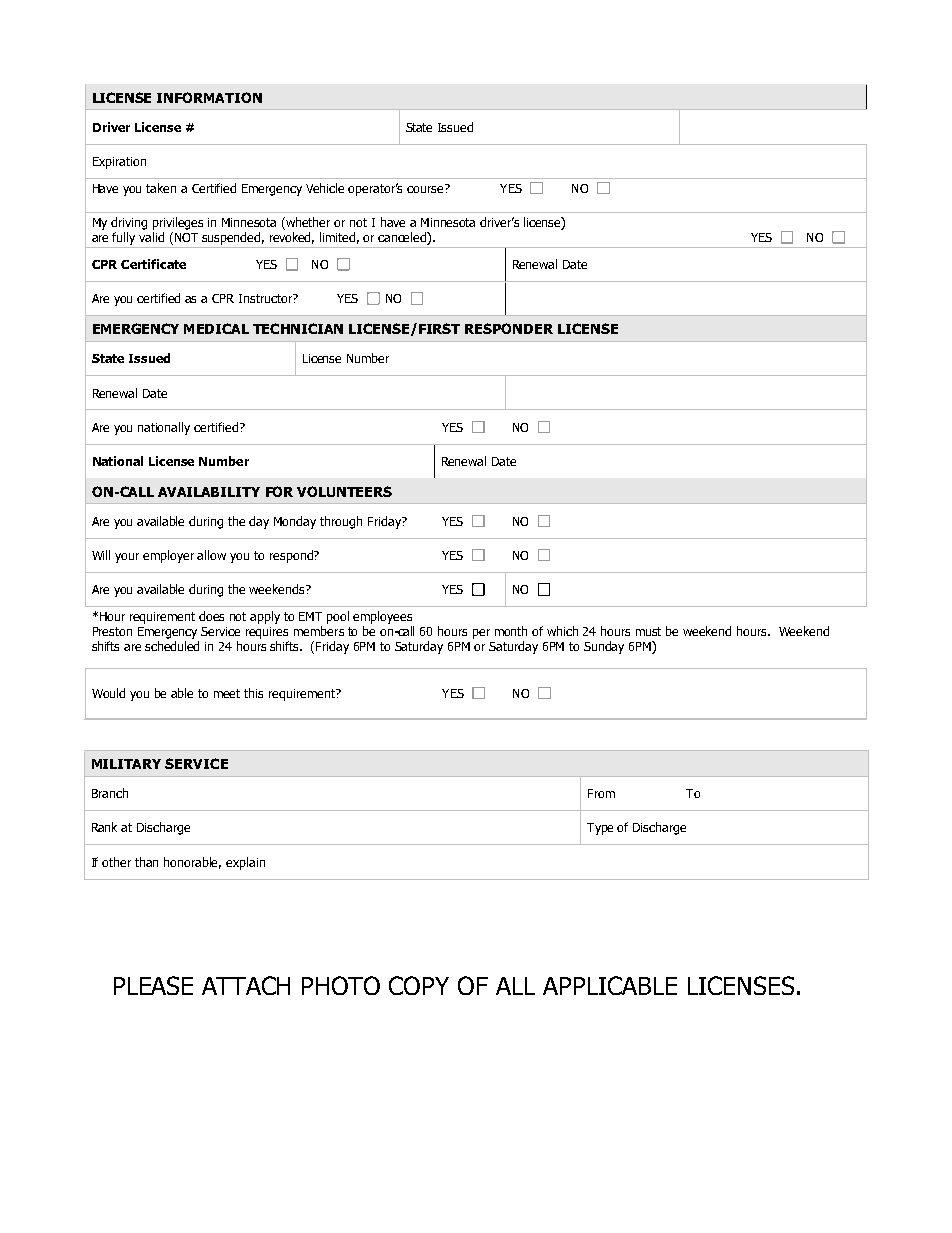 This document has width=952, height=1233. What do you see at coordinates (153, 985) in the document?
I see `PLEASE` at bounding box center [153, 985].
